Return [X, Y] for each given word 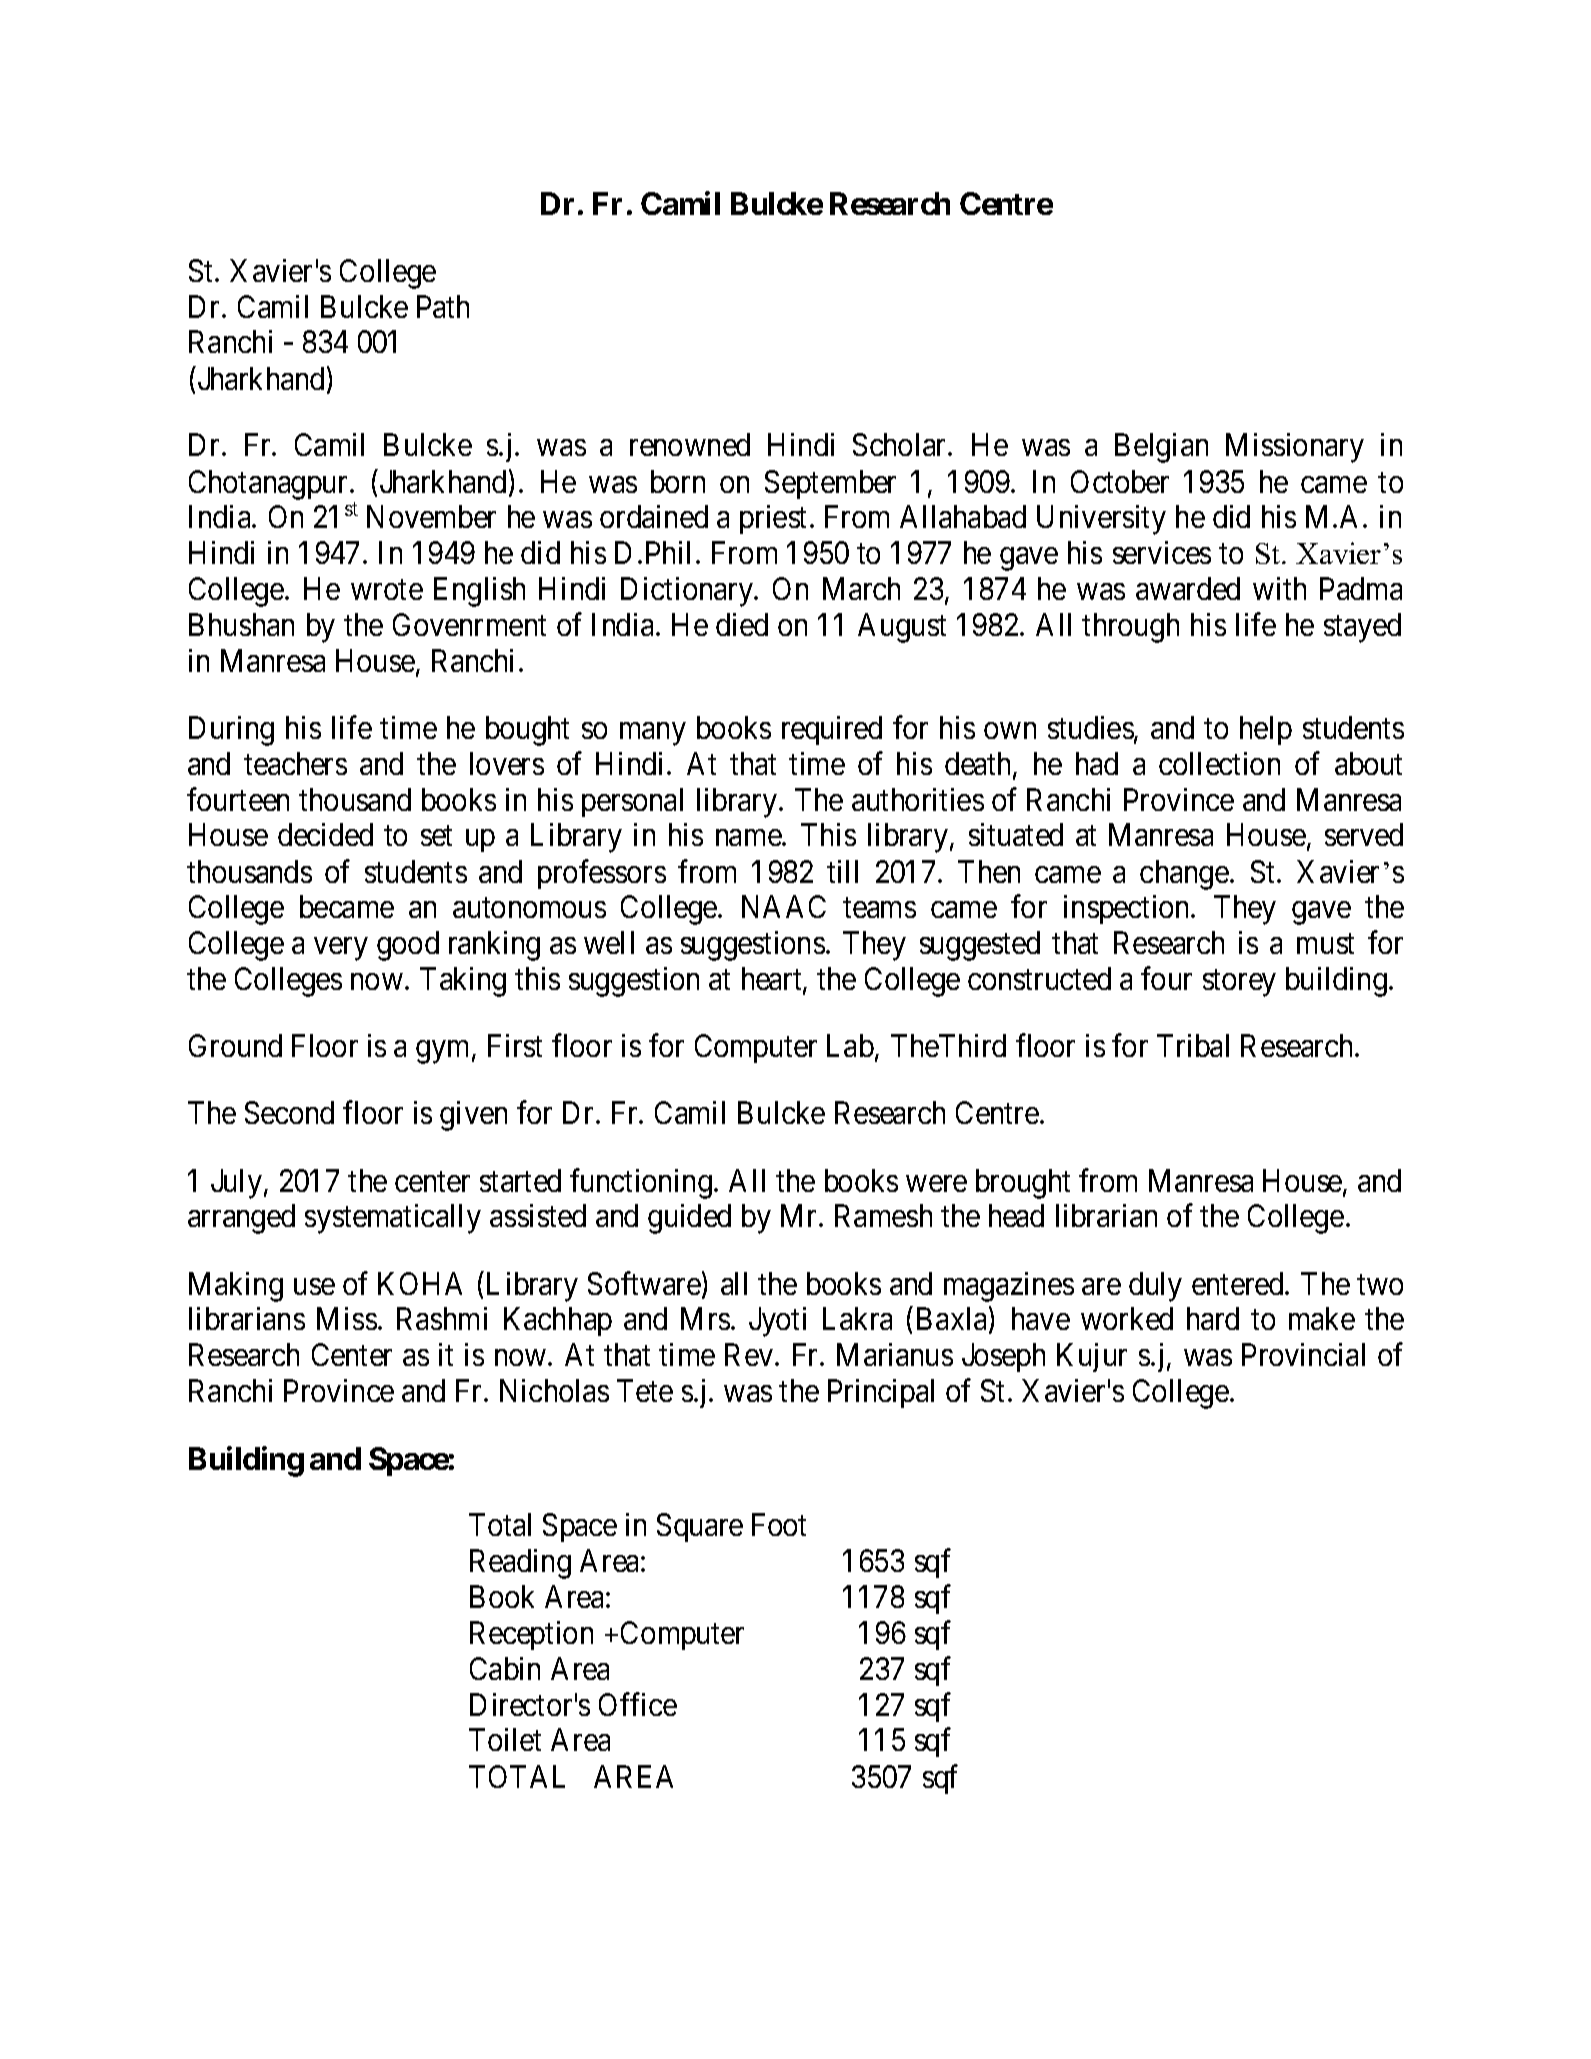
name [749, 838]
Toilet [505, 1739]
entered [1239, 1283]
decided [325, 834]
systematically [393, 1219]
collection [1219, 763]
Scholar [901, 444]
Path [443, 306]
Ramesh [883, 1215]
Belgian [1161, 448]
